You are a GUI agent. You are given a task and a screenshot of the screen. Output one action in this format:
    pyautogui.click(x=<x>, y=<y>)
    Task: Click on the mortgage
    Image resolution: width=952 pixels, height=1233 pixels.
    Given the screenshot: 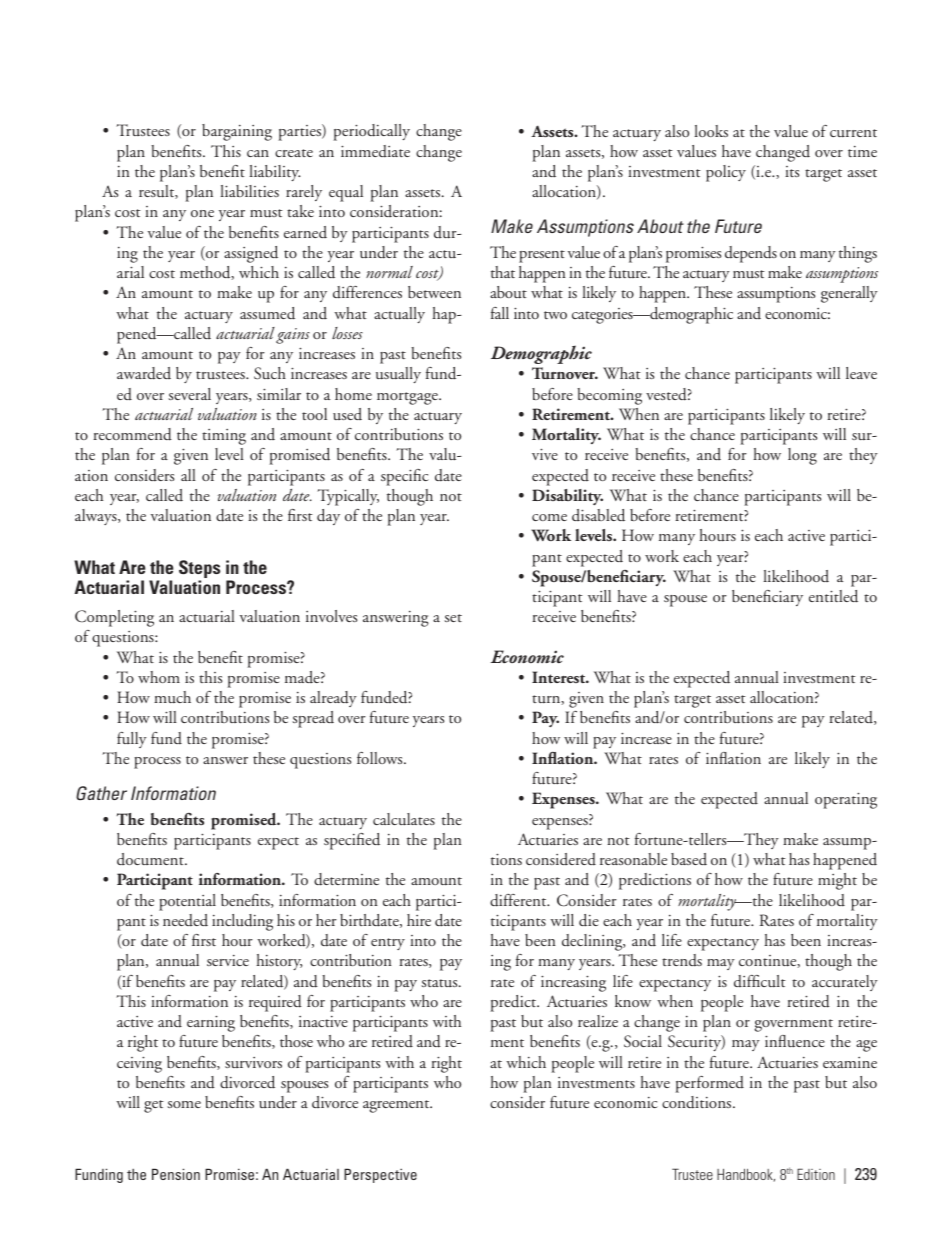 What is the action you would take?
    pyautogui.click(x=408, y=398)
